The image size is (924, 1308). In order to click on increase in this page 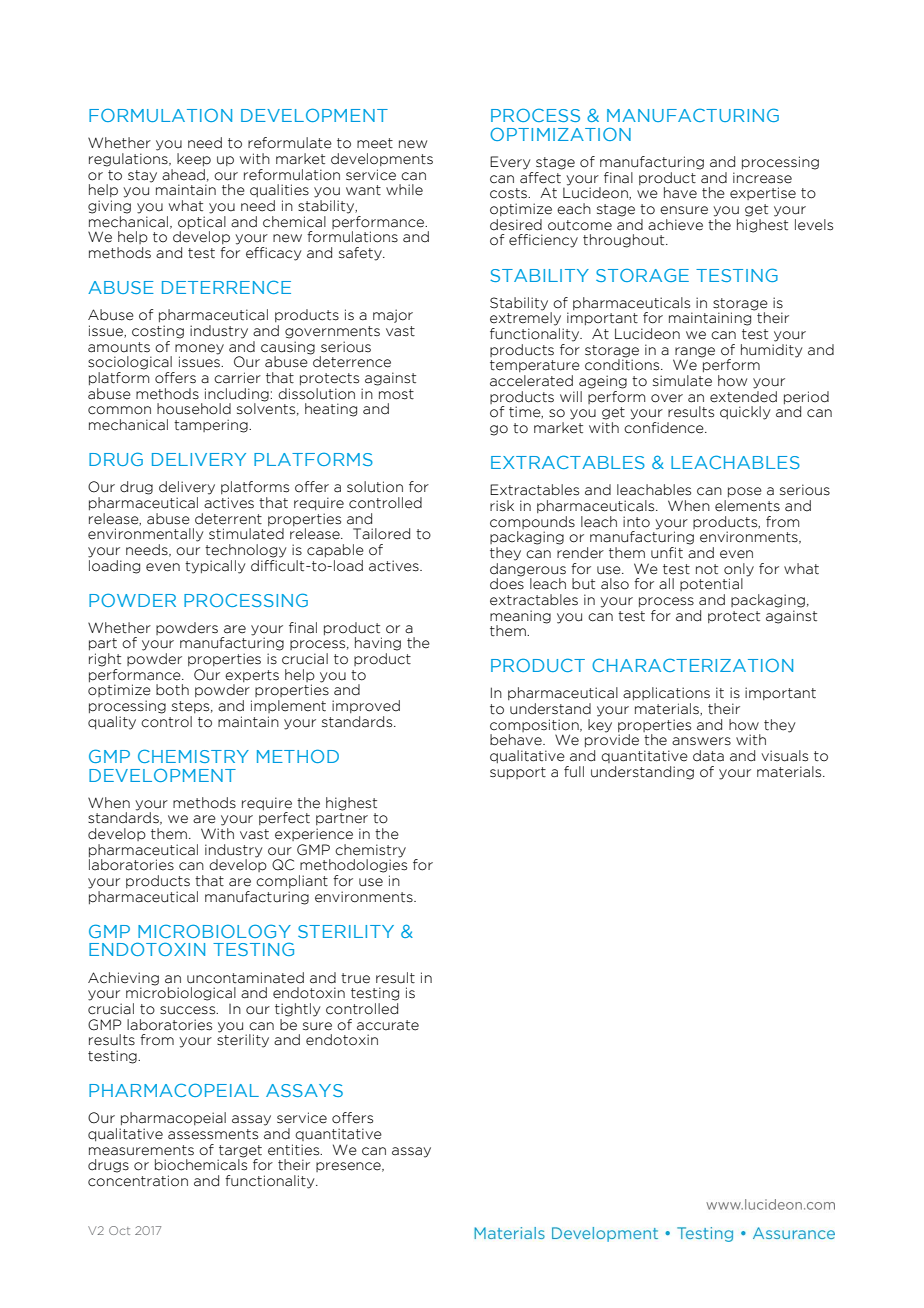, I will do `click(762, 178)`.
